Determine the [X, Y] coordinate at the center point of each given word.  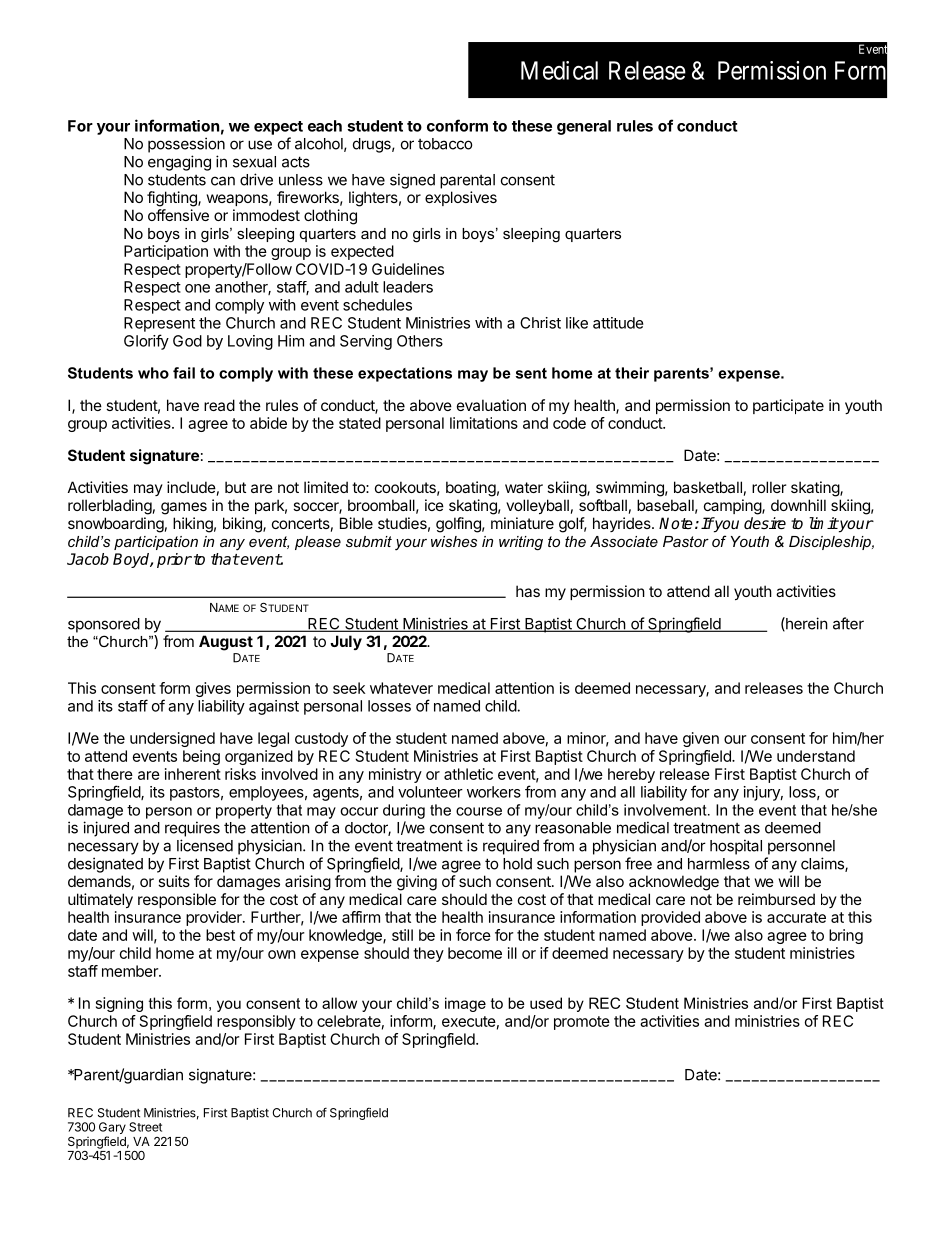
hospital [736, 847]
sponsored [104, 625]
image [465, 1004]
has [528, 591]
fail [184, 373]
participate [788, 406]
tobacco [445, 144]
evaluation [491, 405]
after [848, 623]
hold [517, 864]
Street [145, 1127]
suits [174, 881]
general [584, 127]
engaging [179, 163]
